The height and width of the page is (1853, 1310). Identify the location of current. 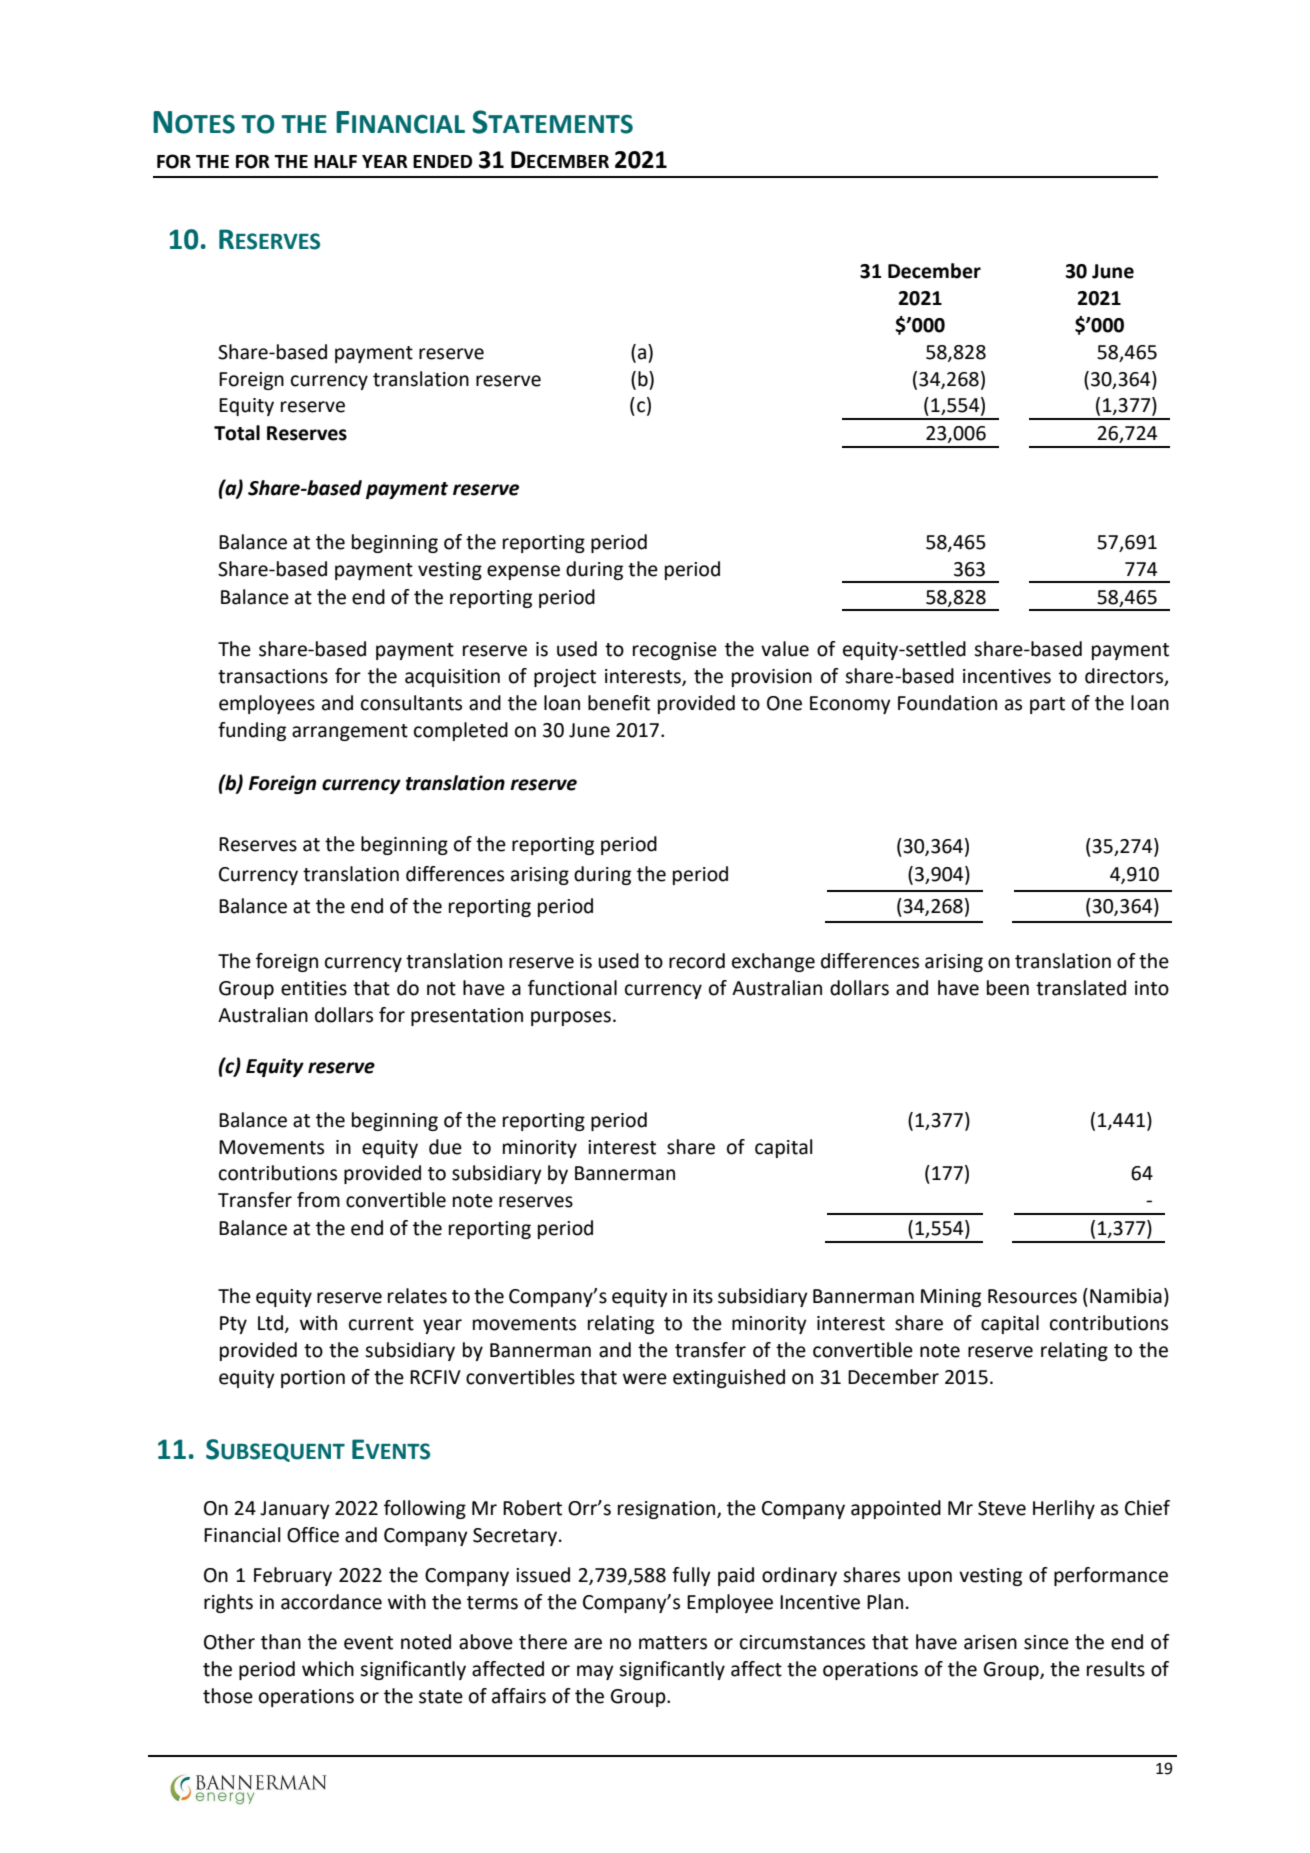
(381, 1324).
